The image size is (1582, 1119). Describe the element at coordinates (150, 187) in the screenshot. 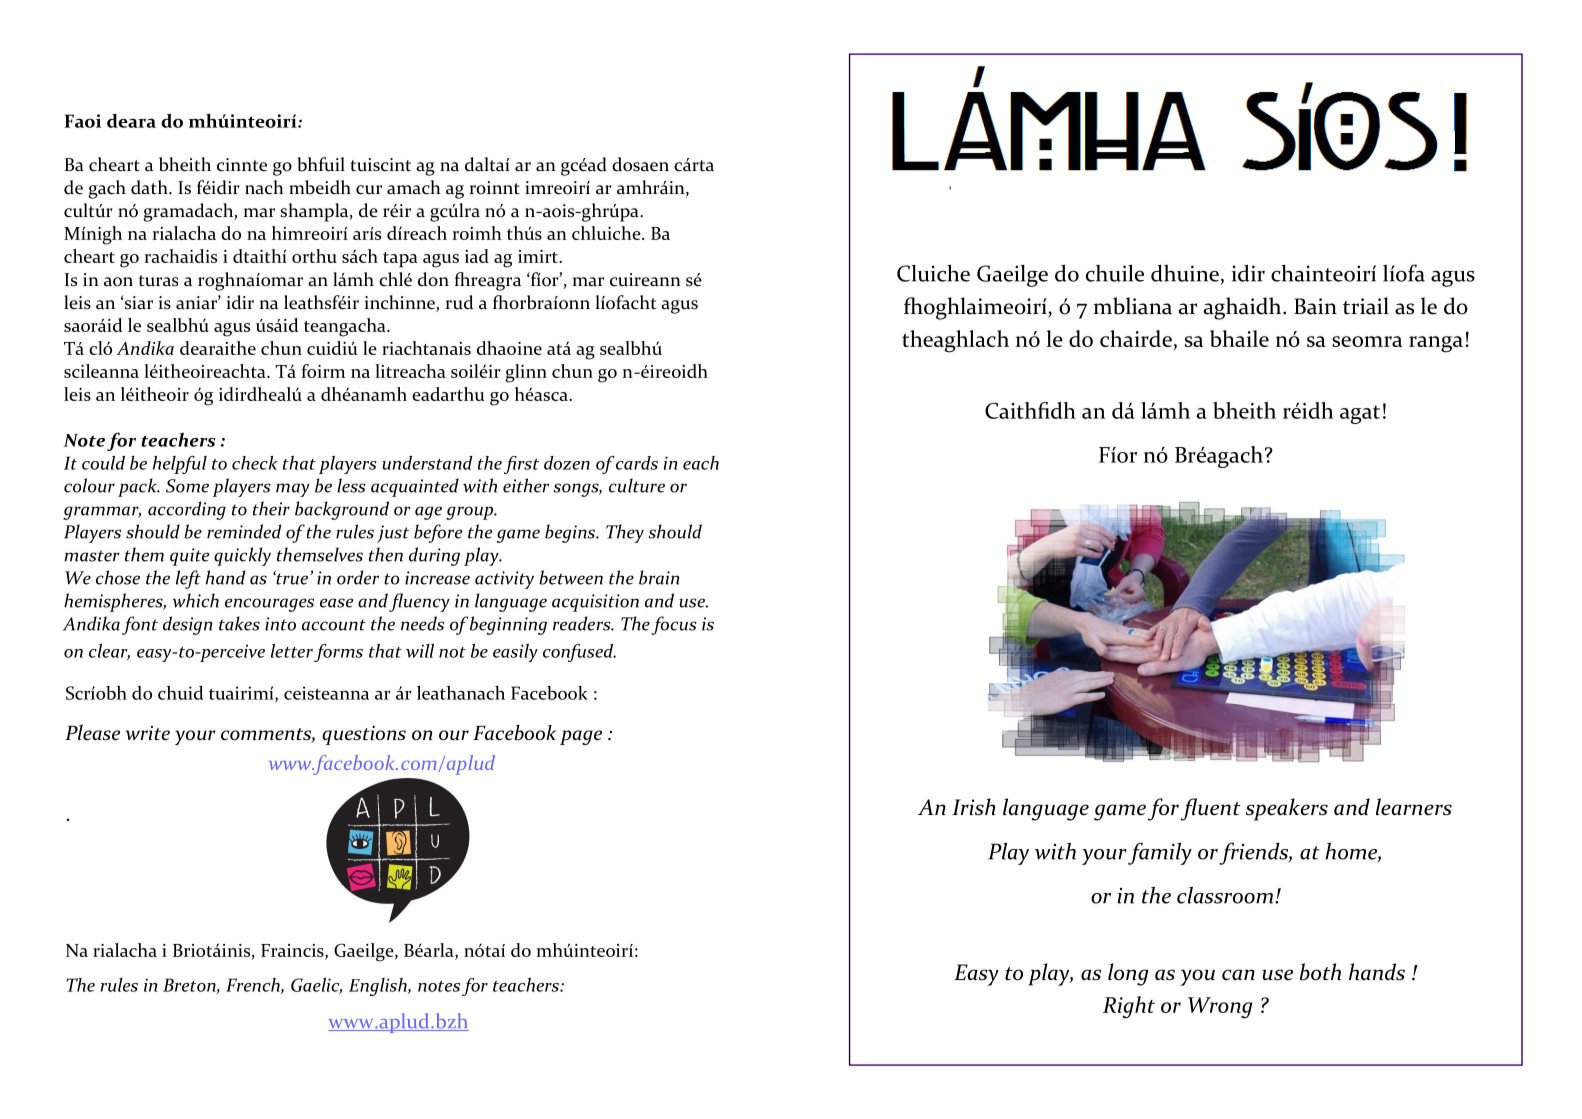

I see `dath` at that location.
